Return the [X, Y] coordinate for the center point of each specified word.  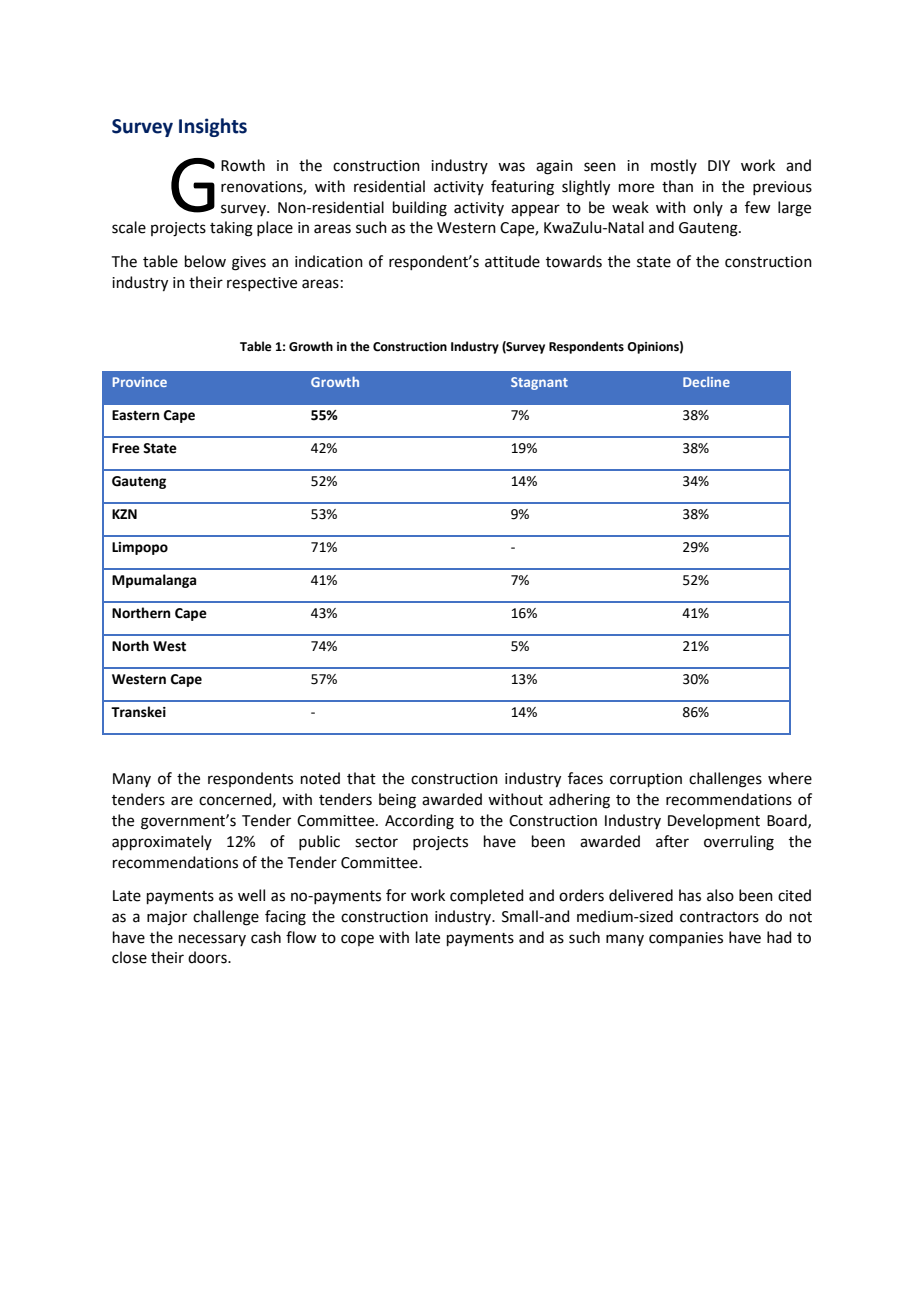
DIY [719, 165]
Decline [706, 382]
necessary [212, 940]
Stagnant [539, 383]
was [511, 167]
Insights [213, 127]
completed [487, 896]
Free [126, 448]
